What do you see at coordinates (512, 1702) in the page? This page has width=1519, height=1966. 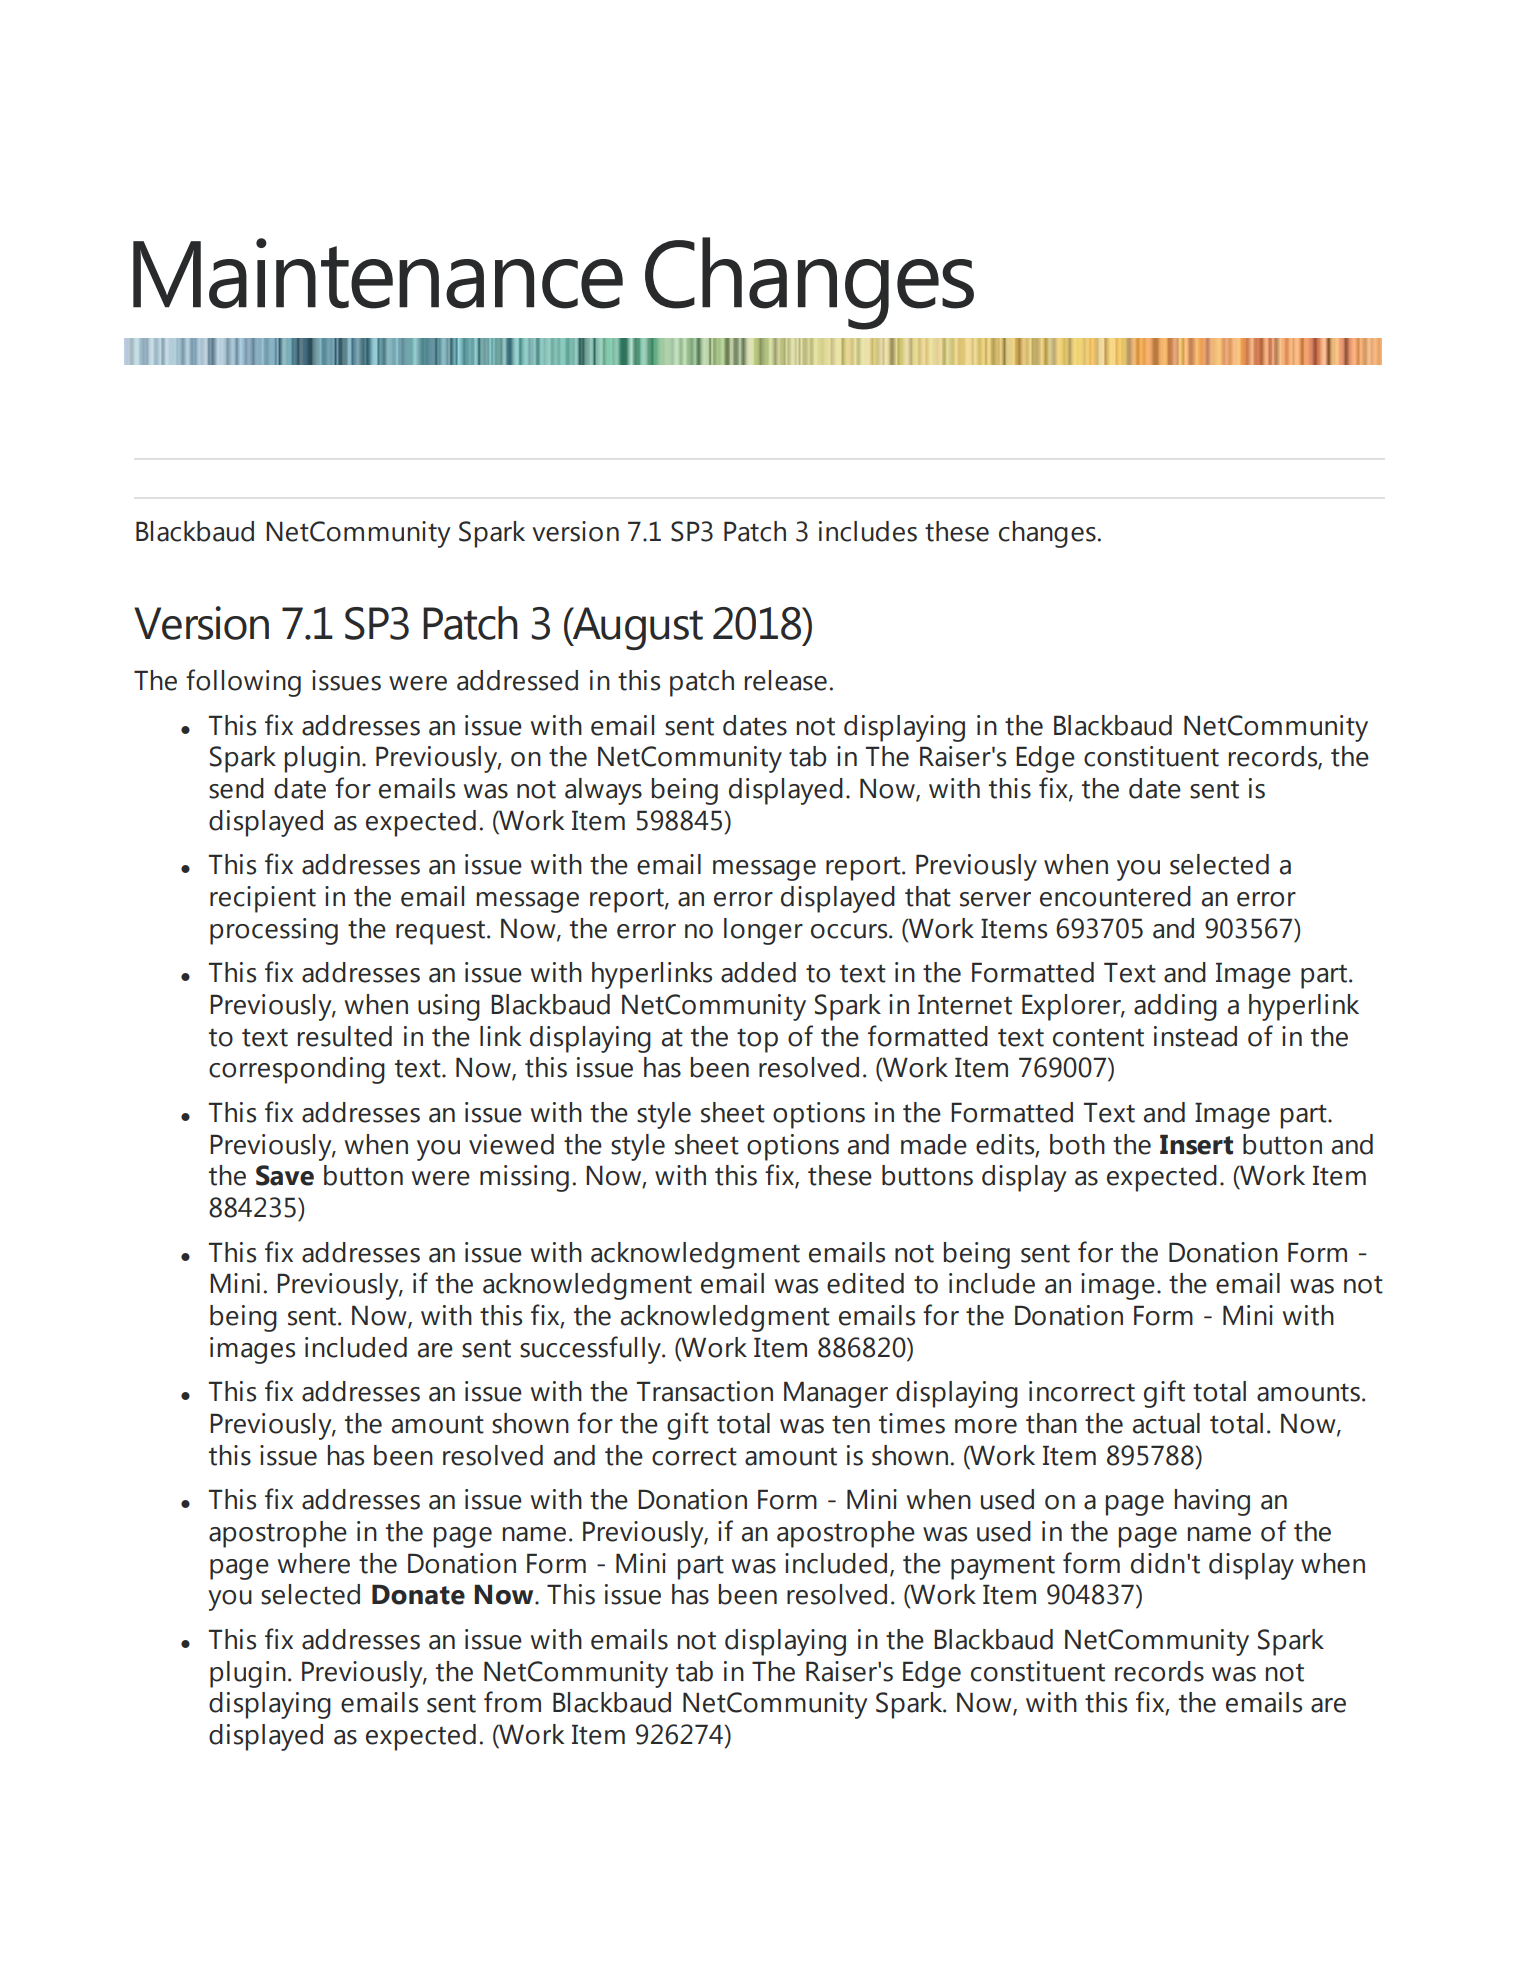 I see `from` at bounding box center [512, 1702].
